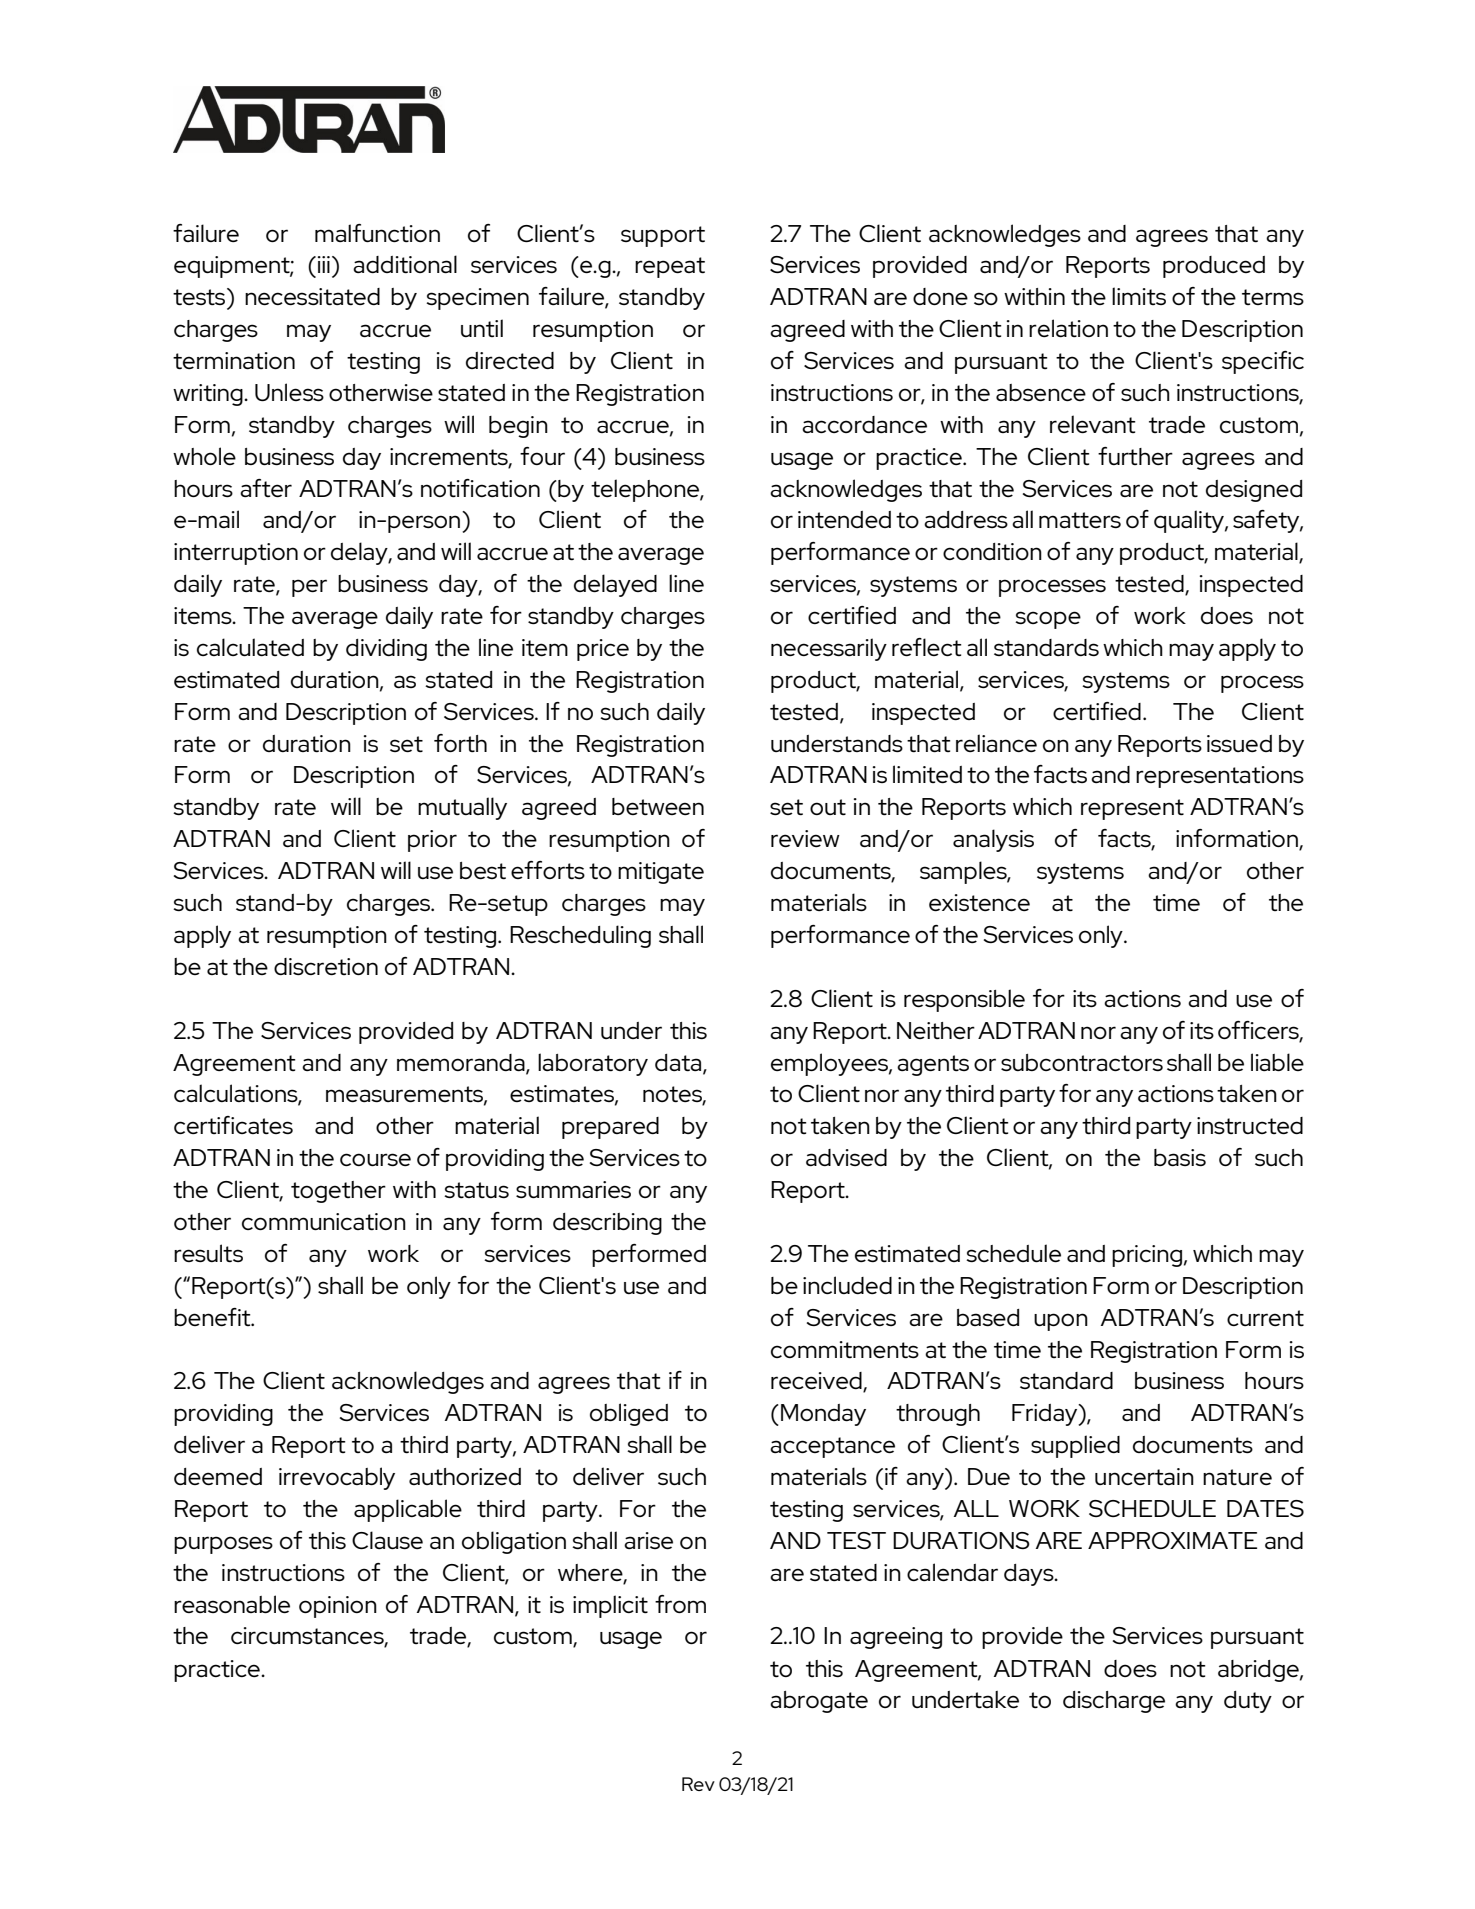  Describe the element at coordinates (658, 806) in the document. I see `between` at that location.
